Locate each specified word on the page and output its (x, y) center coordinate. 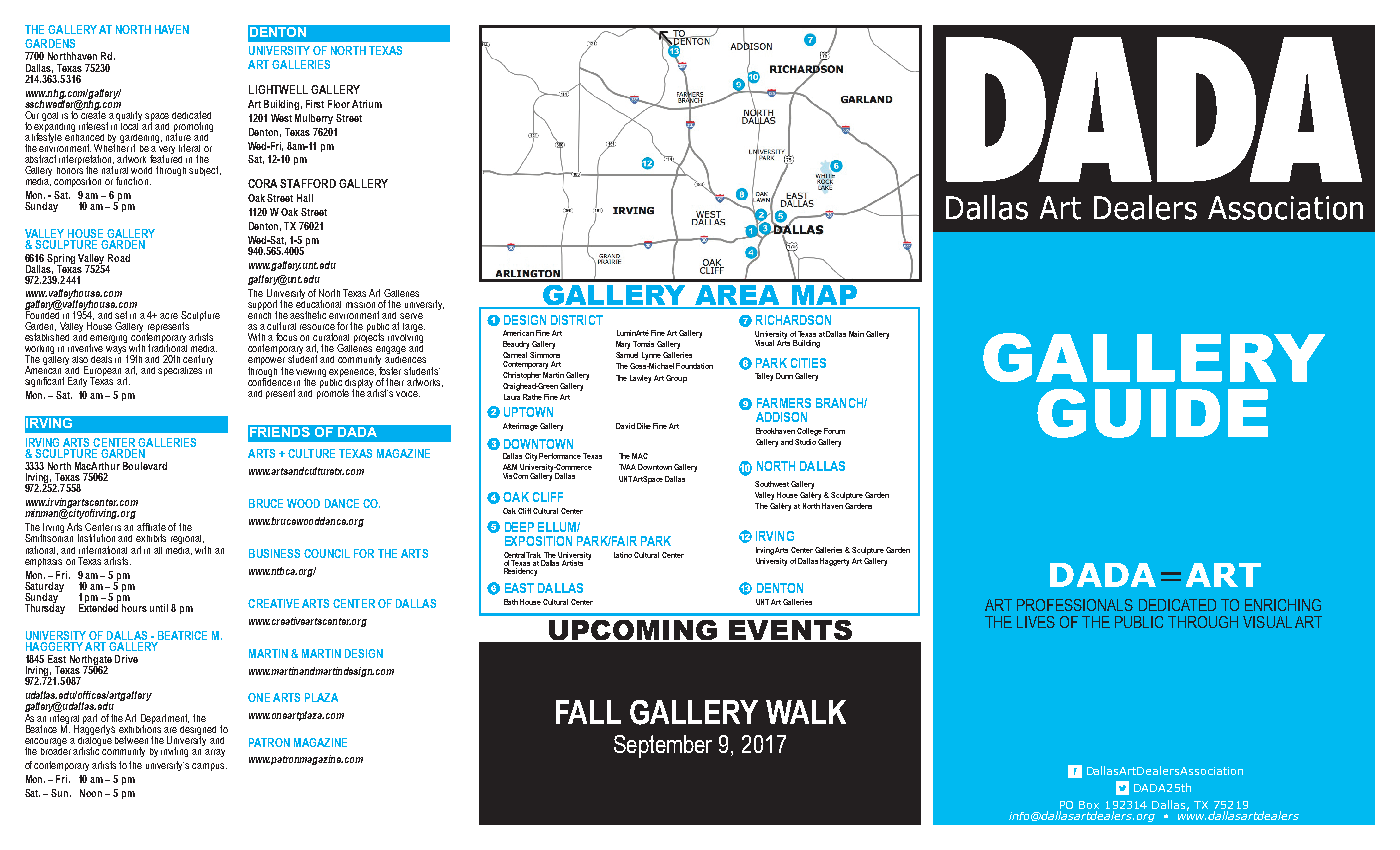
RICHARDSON (793, 320)
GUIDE (1152, 413)
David (625, 426)
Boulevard (145, 466)
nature (178, 136)
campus (209, 767)
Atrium (367, 104)
